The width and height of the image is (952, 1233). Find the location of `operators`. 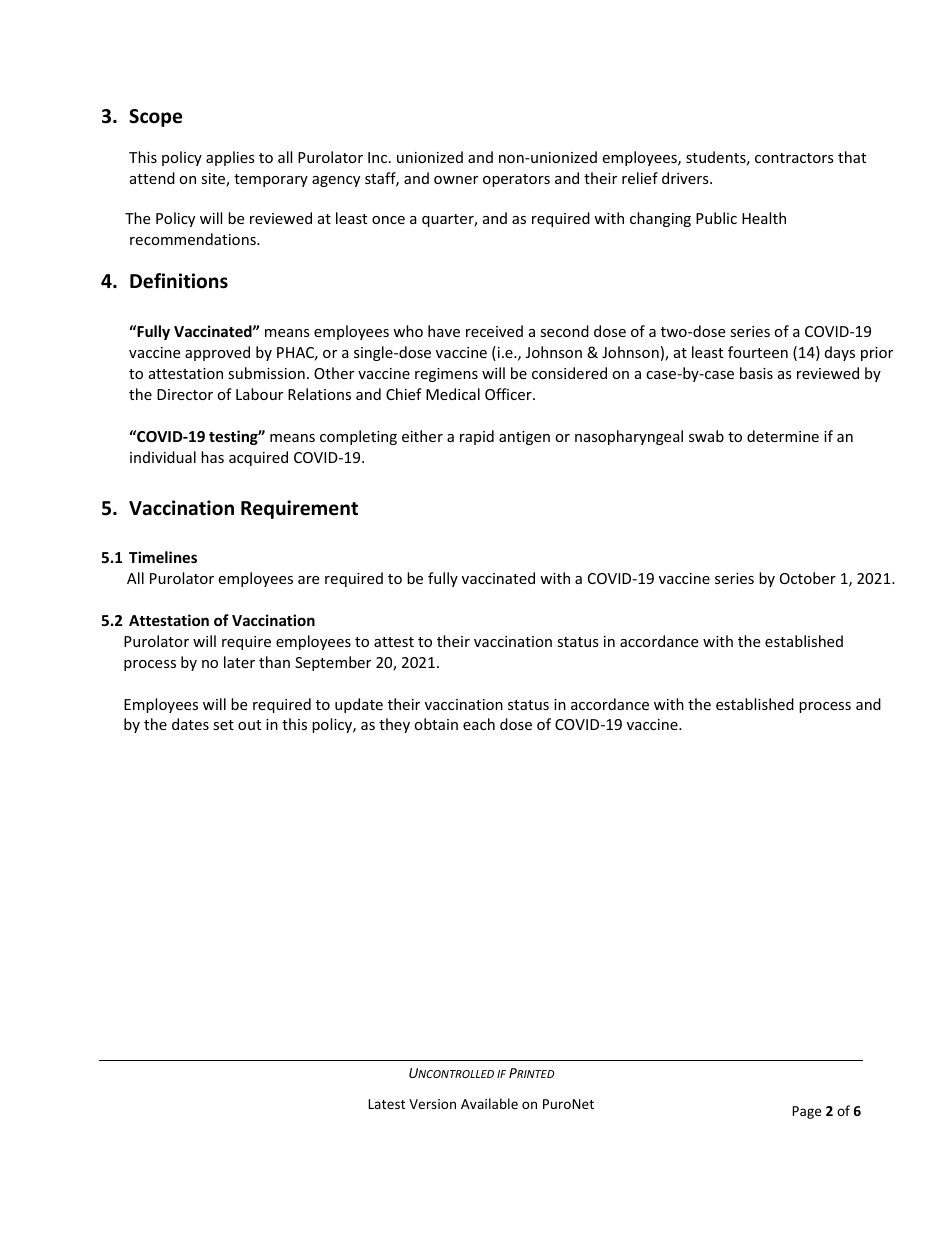

operators is located at coordinates (516, 180).
